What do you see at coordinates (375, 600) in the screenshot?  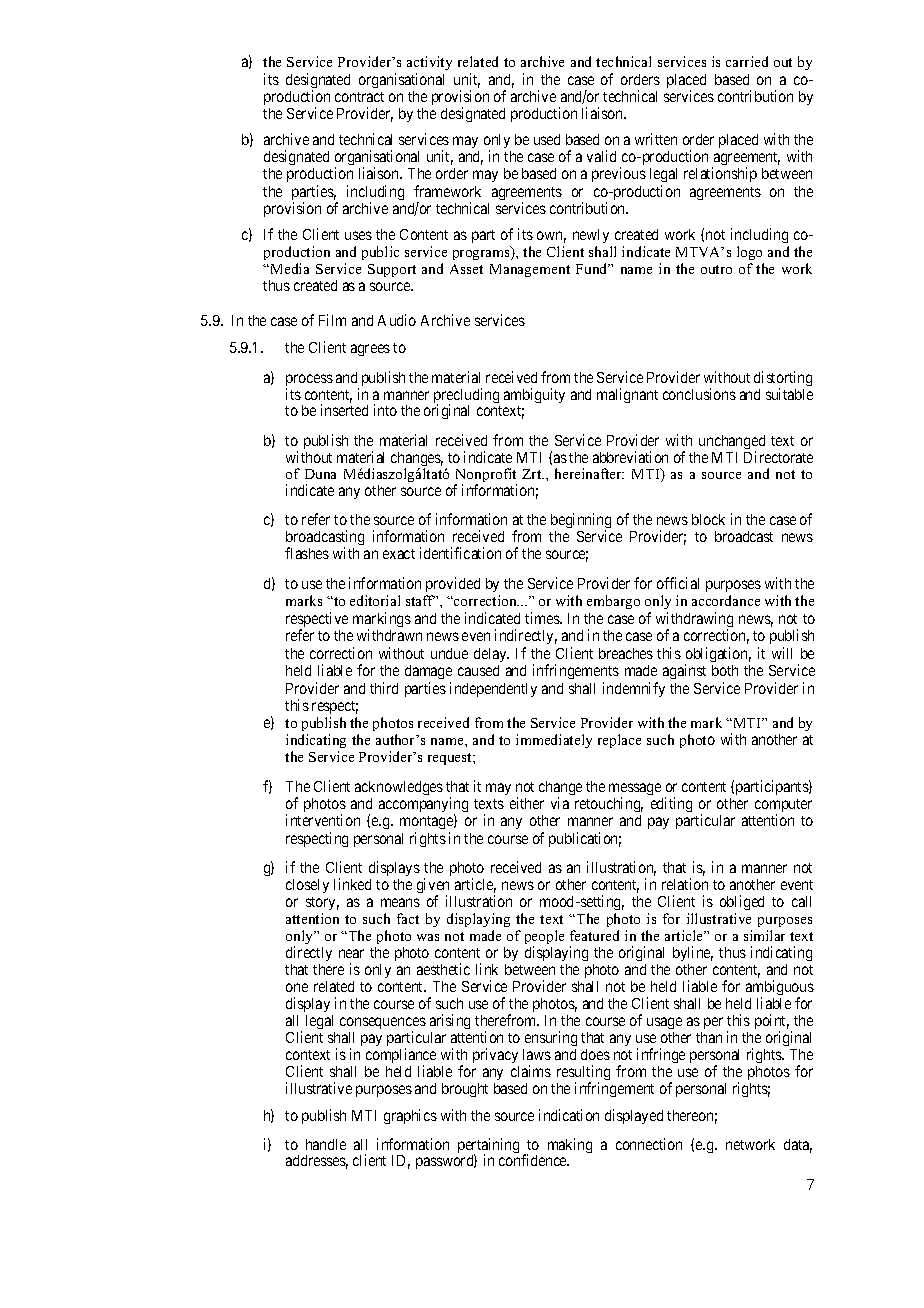 I see `editorial` at bounding box center [375, 600].
